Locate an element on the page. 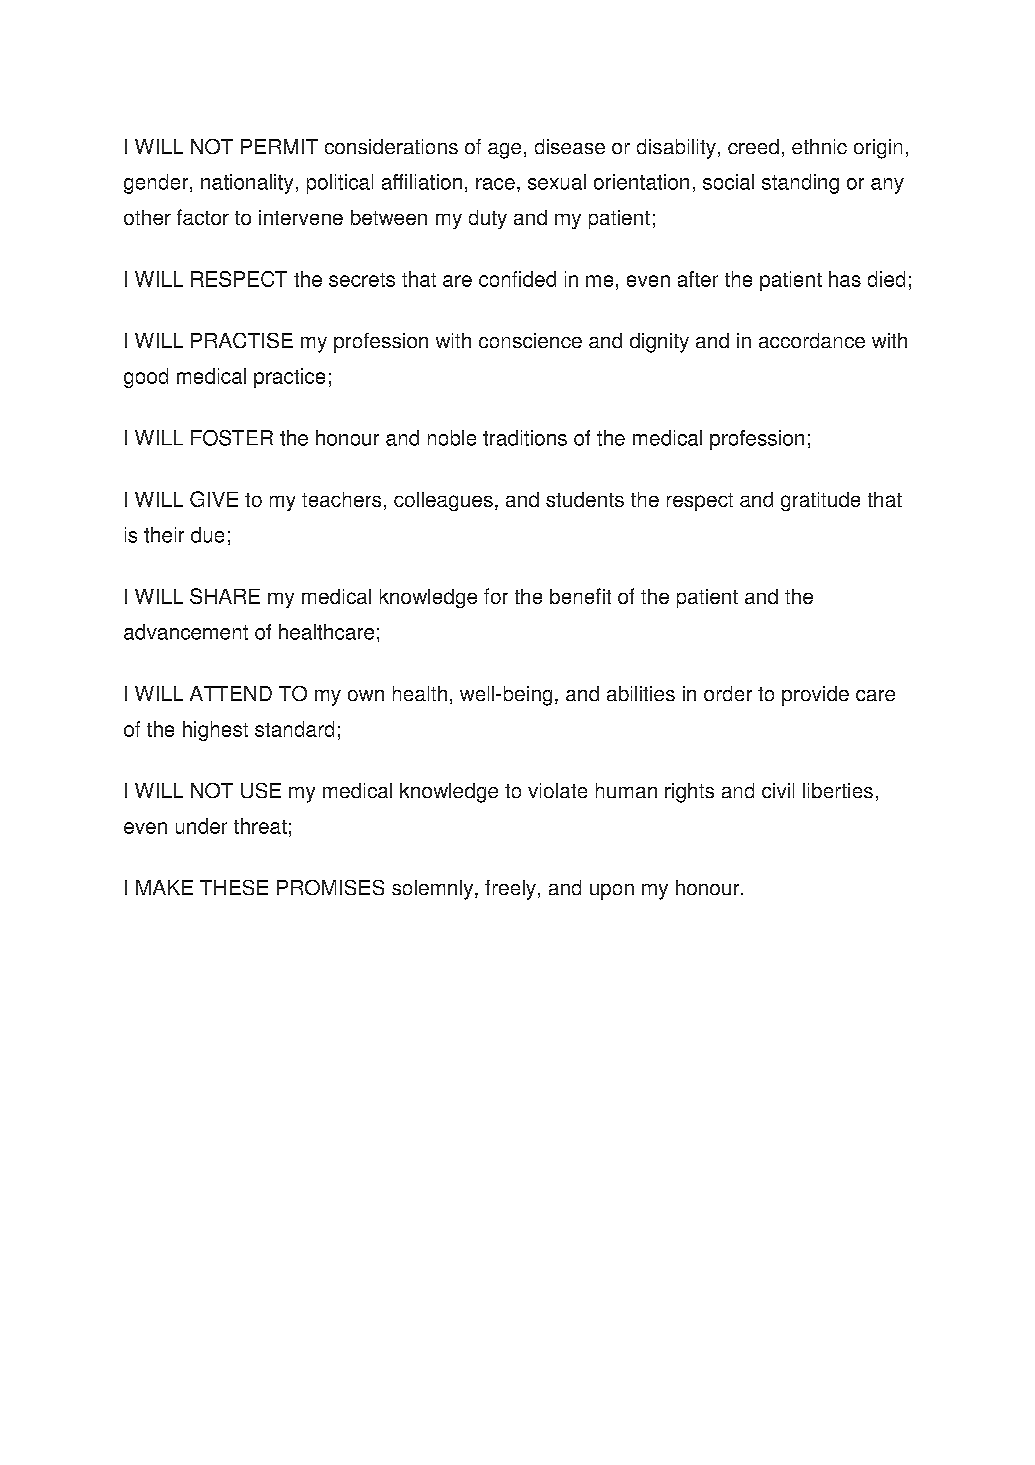 The width and height of the page is (1035, 1465). FOSTER is located at coordinates (232, 438).
